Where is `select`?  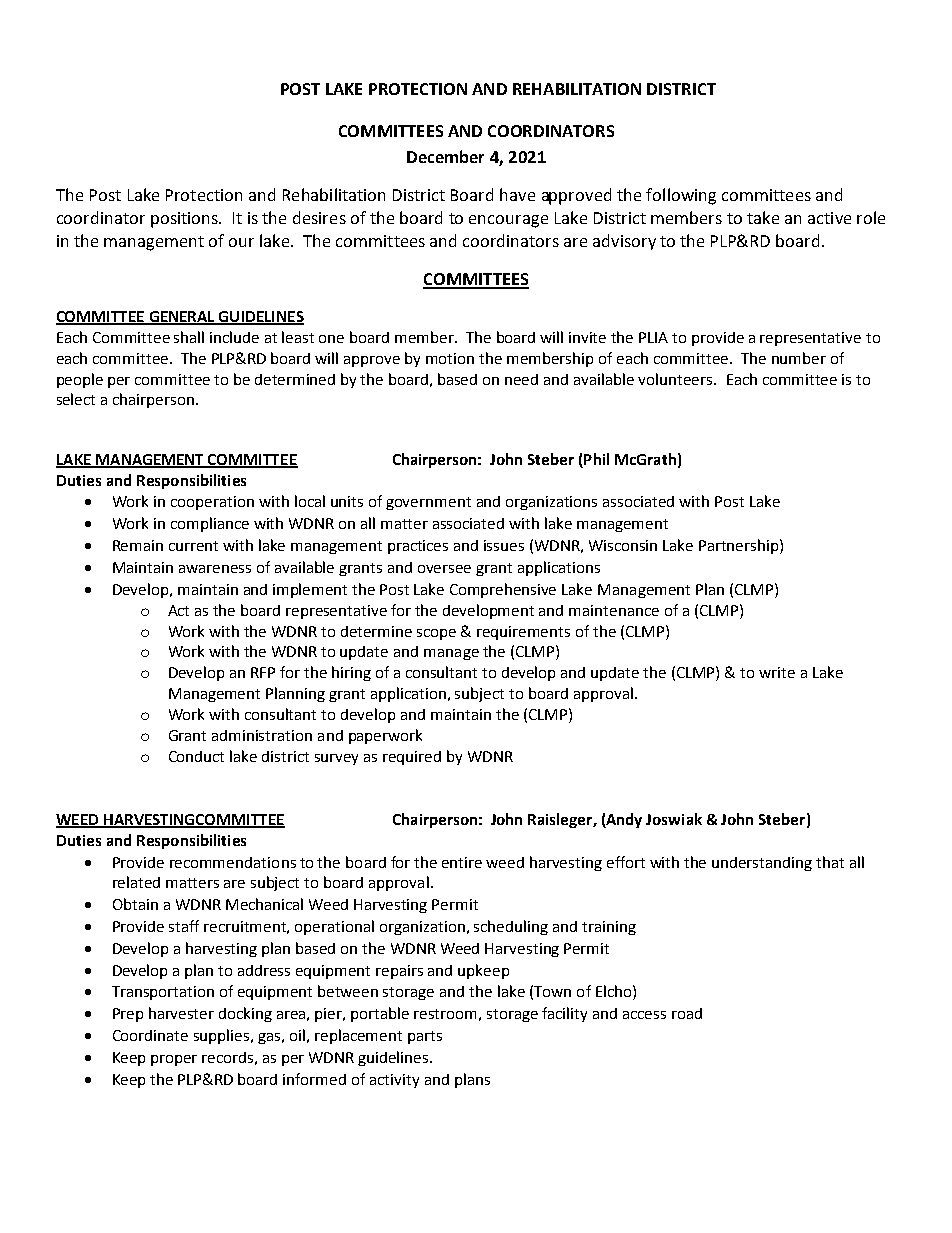
select is located at coordinates (76, 399).
